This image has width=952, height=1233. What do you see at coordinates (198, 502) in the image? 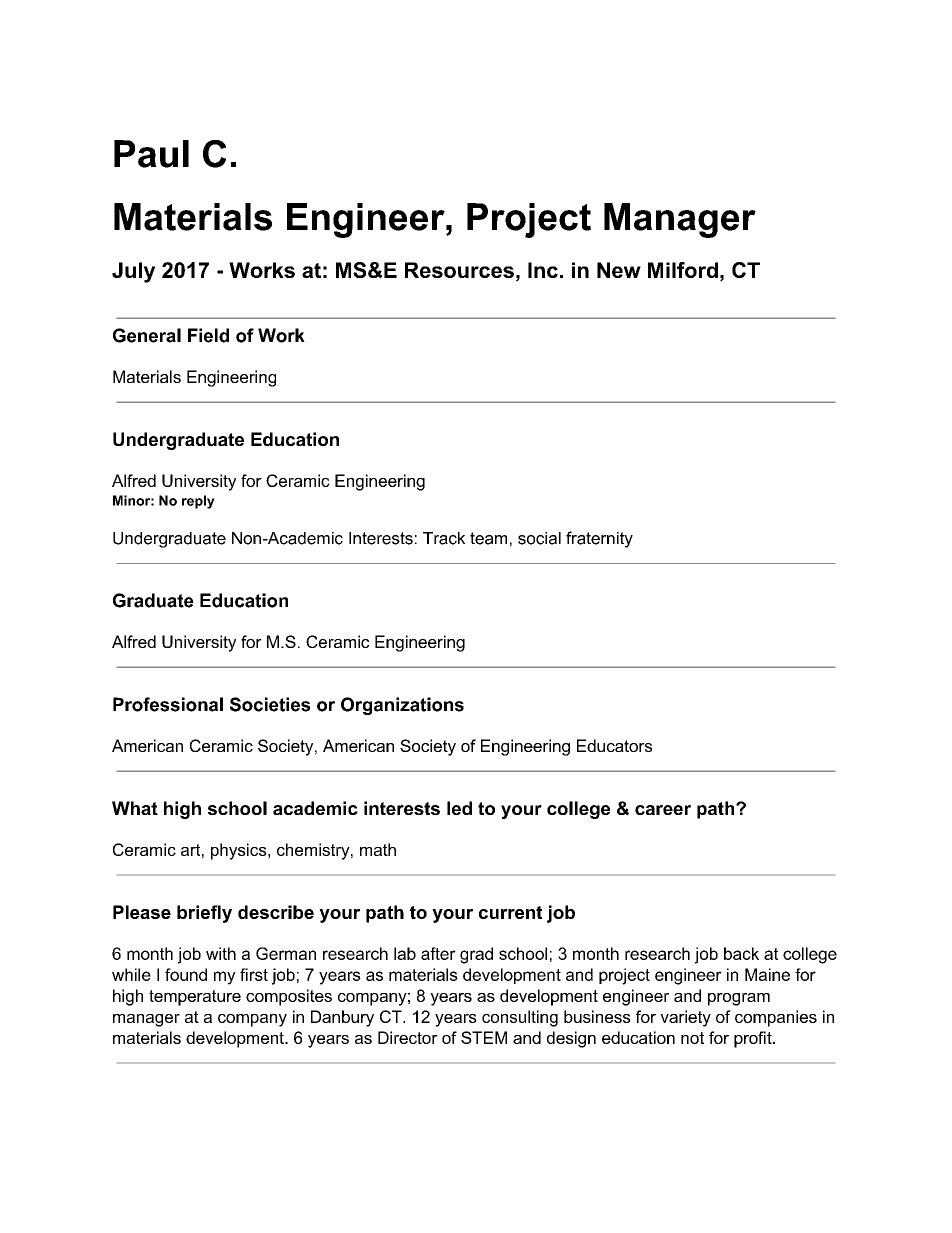
I see `reply` at bounding box center [198, 502].
